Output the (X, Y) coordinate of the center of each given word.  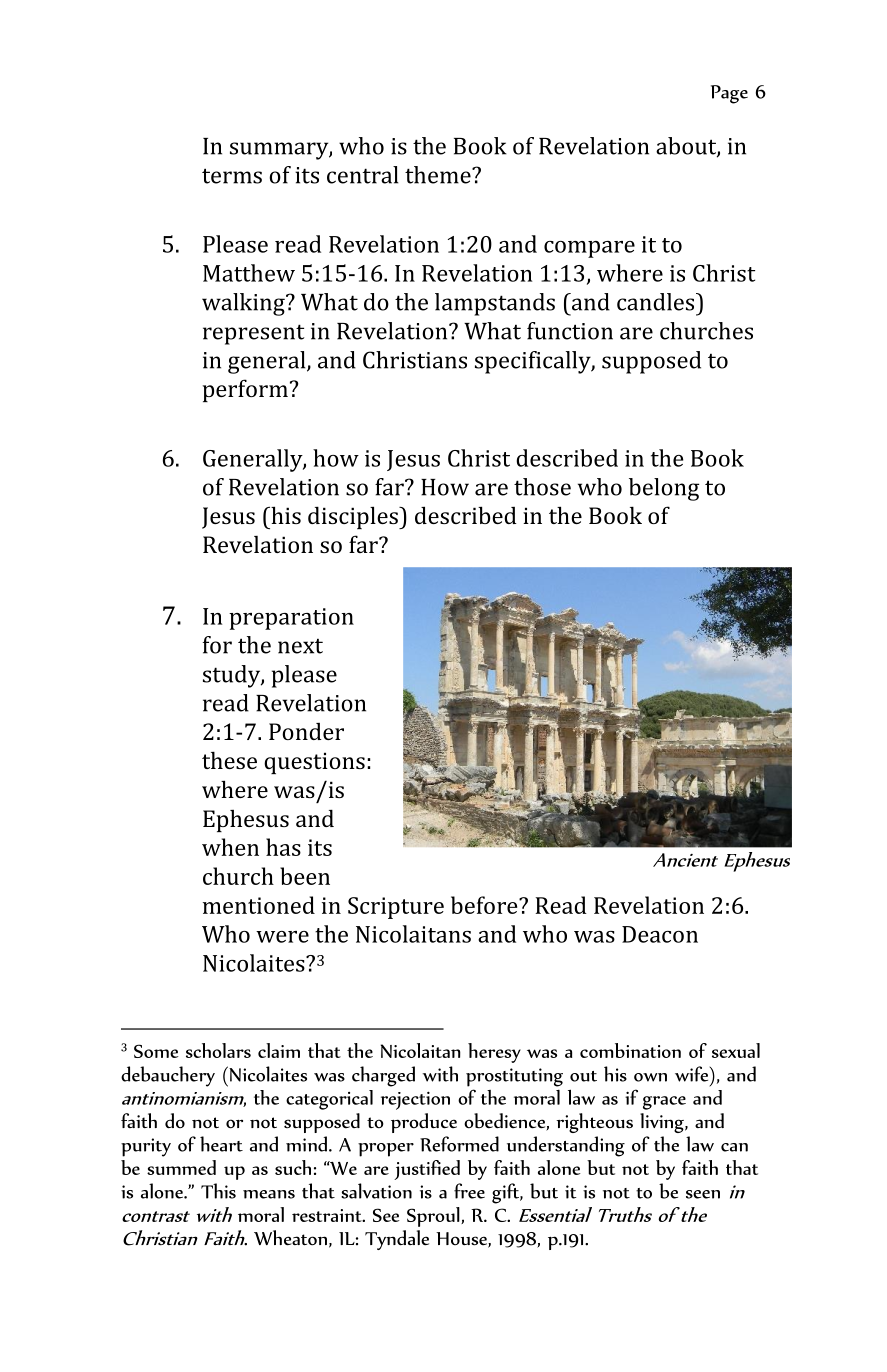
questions (314, 763)
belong (664, 489)
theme (439, 175)
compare (589, 249)
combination (630, 1050)
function (570, 331)
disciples (354, 517)
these (229, 760)
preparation (291, 619)
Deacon (660, 934)
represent (253, 334)
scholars (218, 1050)
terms (232, 176)
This (218, 1191)
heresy (494, 1053)
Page (729, 94)
